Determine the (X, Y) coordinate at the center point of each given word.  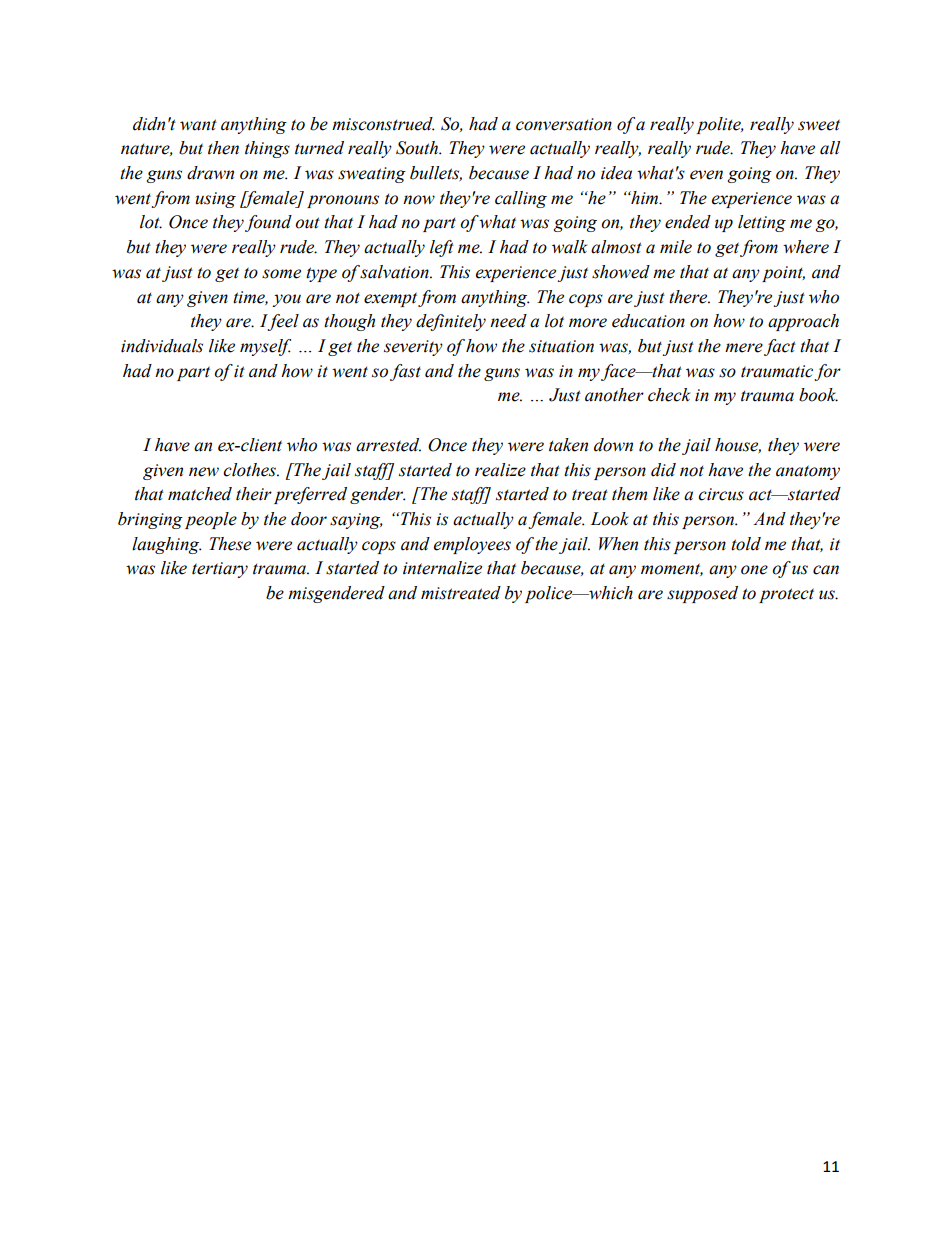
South (418, 148)
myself (265, 347)
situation (561, 346)
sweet (819, 125)
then (223, 148)
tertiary (220, 570)
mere (744, 348)
